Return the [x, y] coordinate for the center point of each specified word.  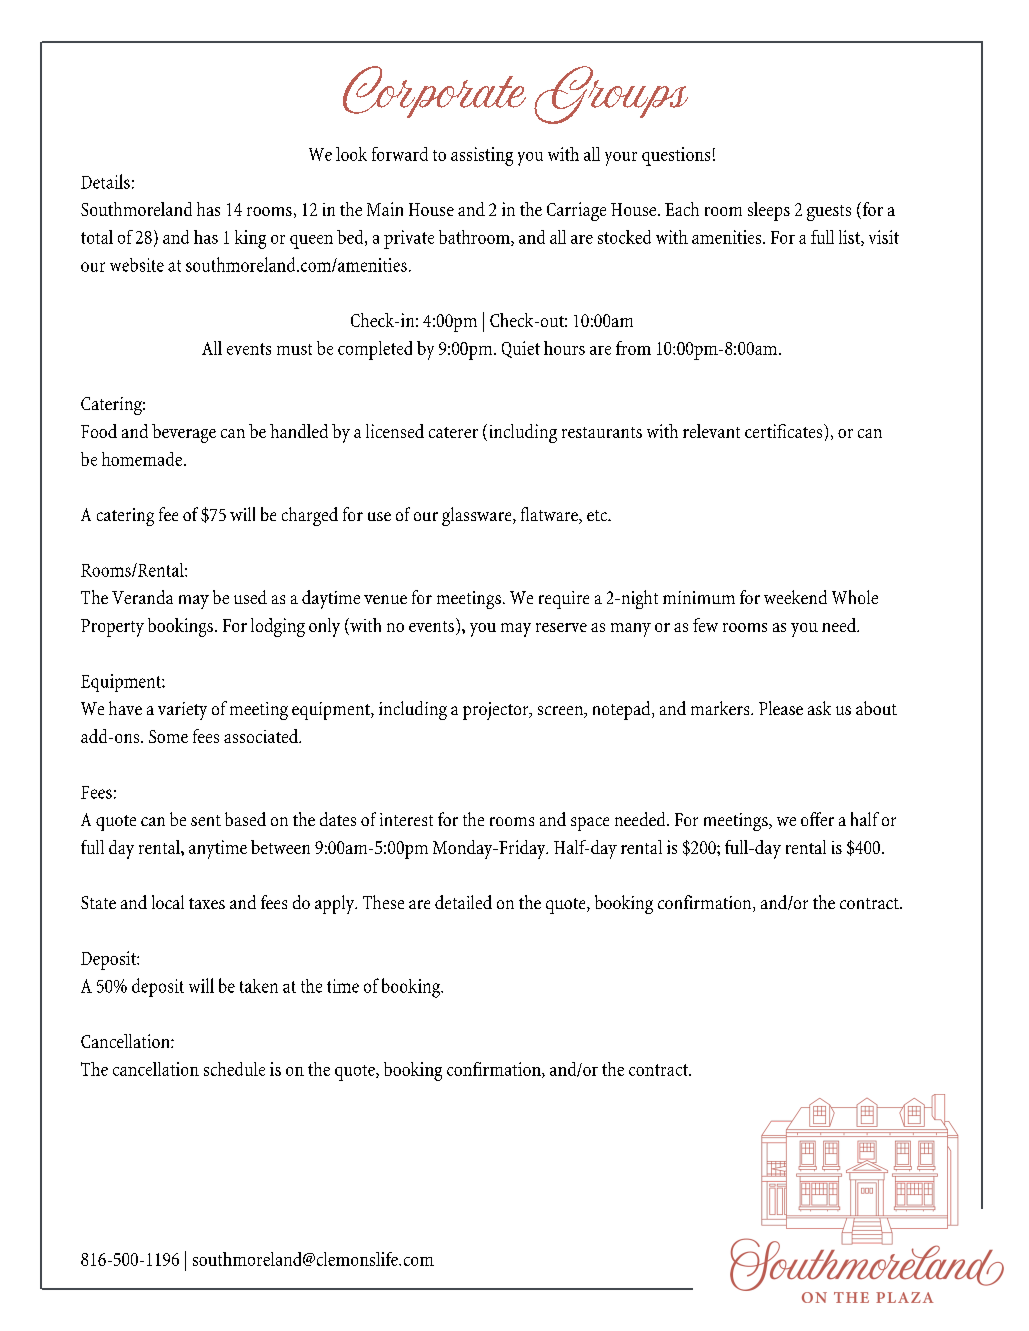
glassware [478, 516]
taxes [207, 903]
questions [676, 156]
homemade [142, 459]
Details [105, 181]
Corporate [434, 92]
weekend [795, 597]
